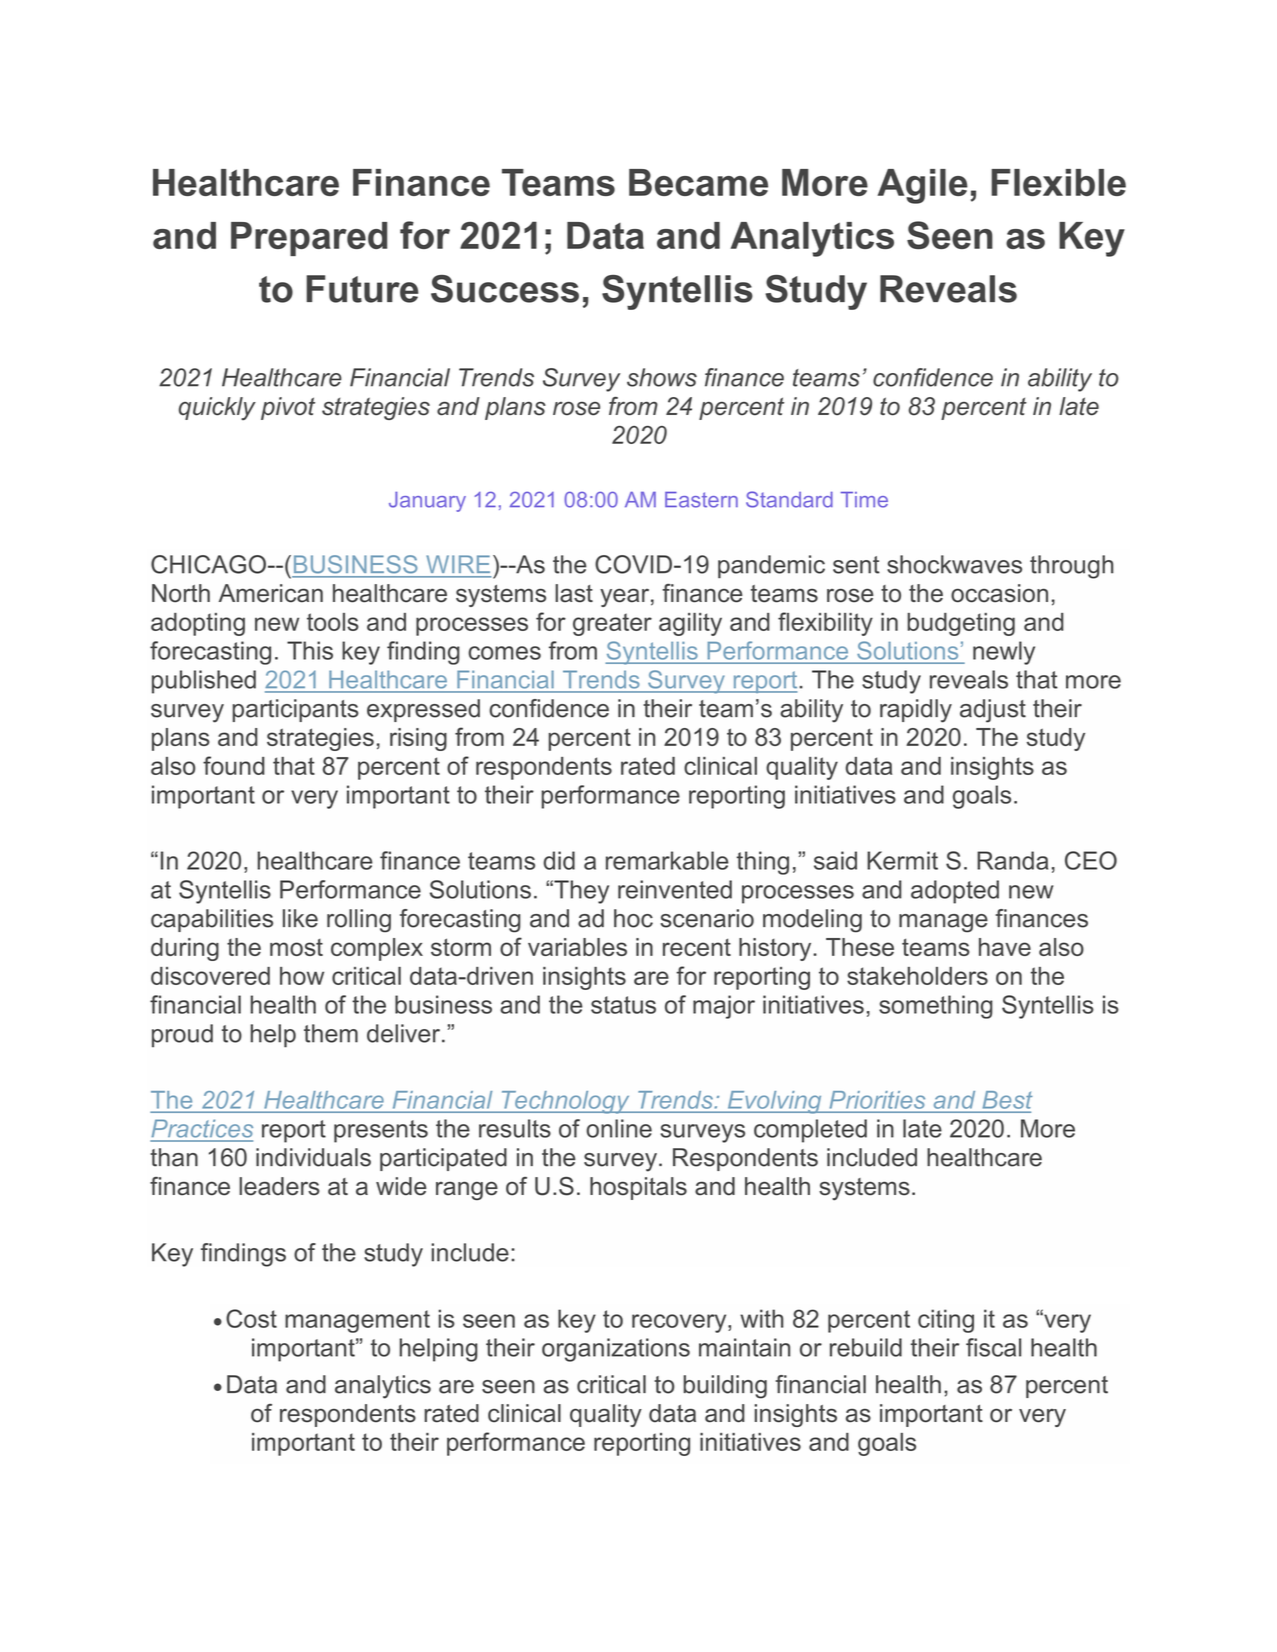 The image size is (1277, 1652). I want to click on reinvented, so click(675, 889).
